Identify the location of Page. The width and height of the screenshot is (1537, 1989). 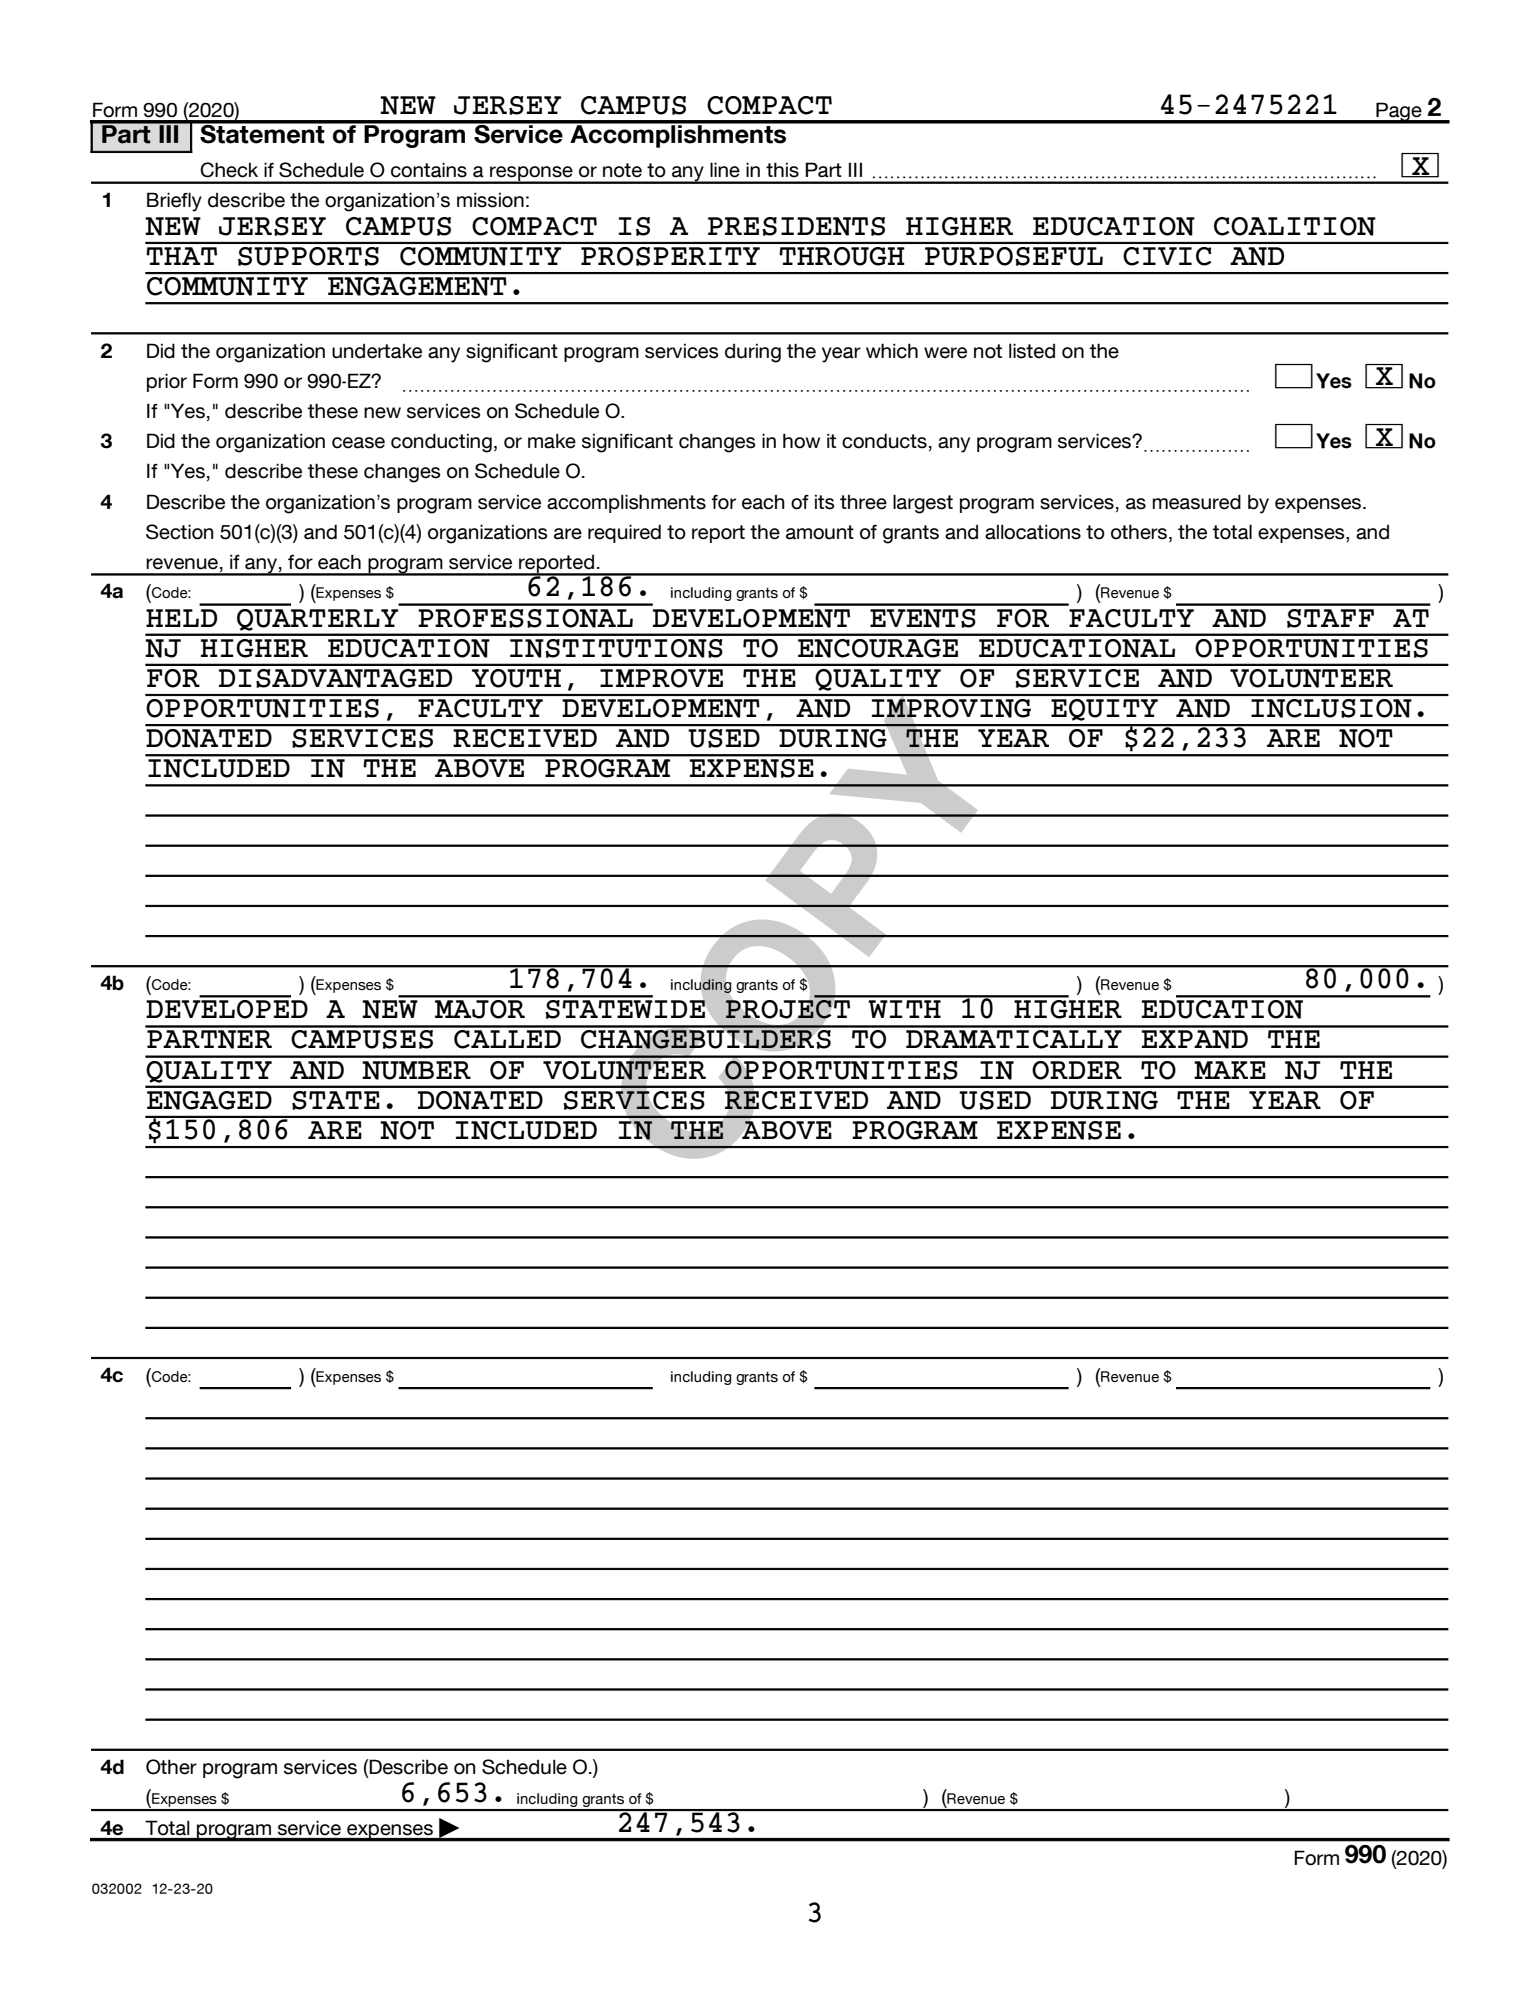
(1399, 112).
